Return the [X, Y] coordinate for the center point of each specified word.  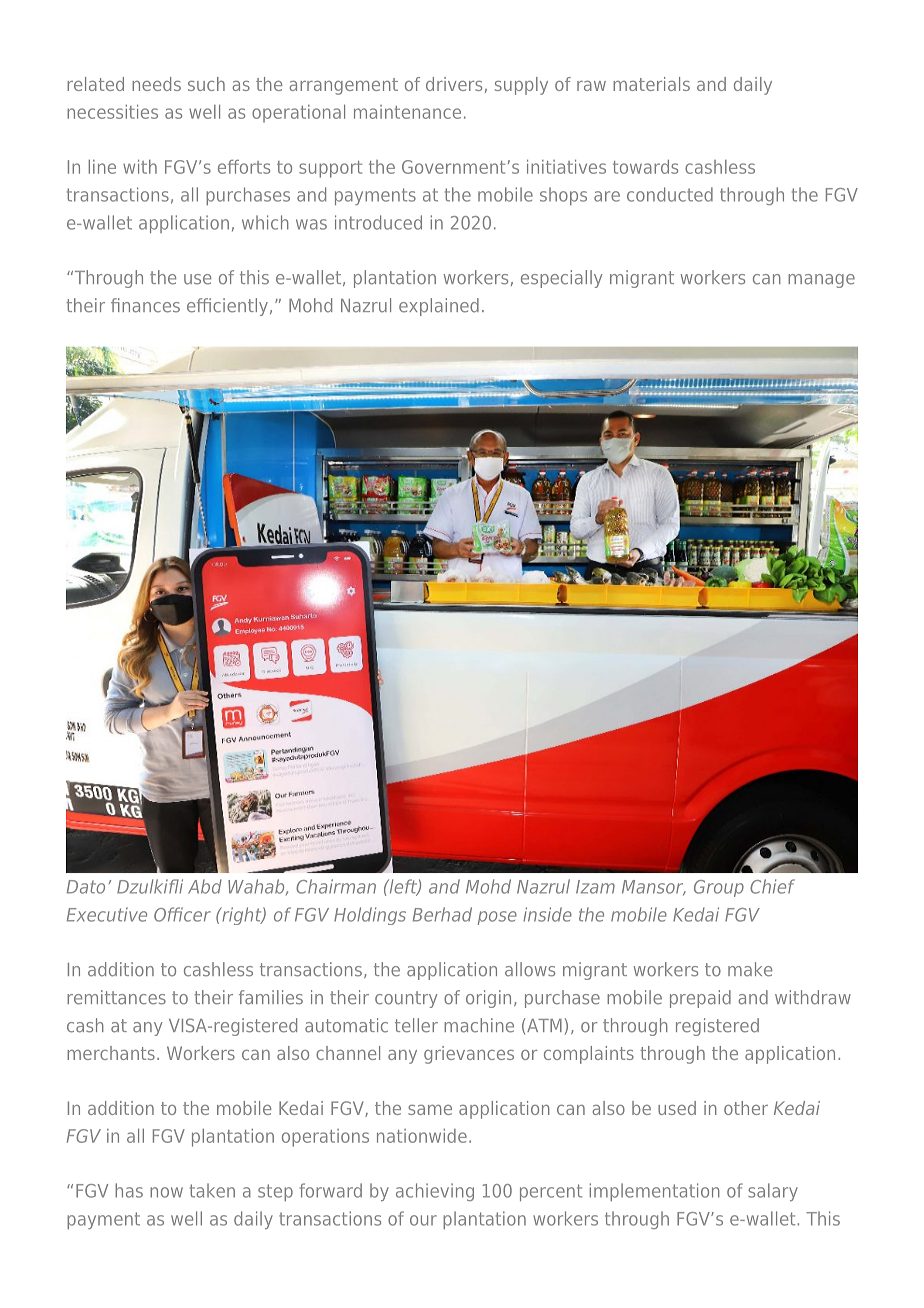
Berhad [442, 914]
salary [773, 1192]
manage [821, 281]
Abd [205, 886]
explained [439, 307]
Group [719, 888]
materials [651, 84]
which [265, 222]
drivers [454, 84]
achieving [435, 1192]
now [166, 1192]
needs [156, 84]
